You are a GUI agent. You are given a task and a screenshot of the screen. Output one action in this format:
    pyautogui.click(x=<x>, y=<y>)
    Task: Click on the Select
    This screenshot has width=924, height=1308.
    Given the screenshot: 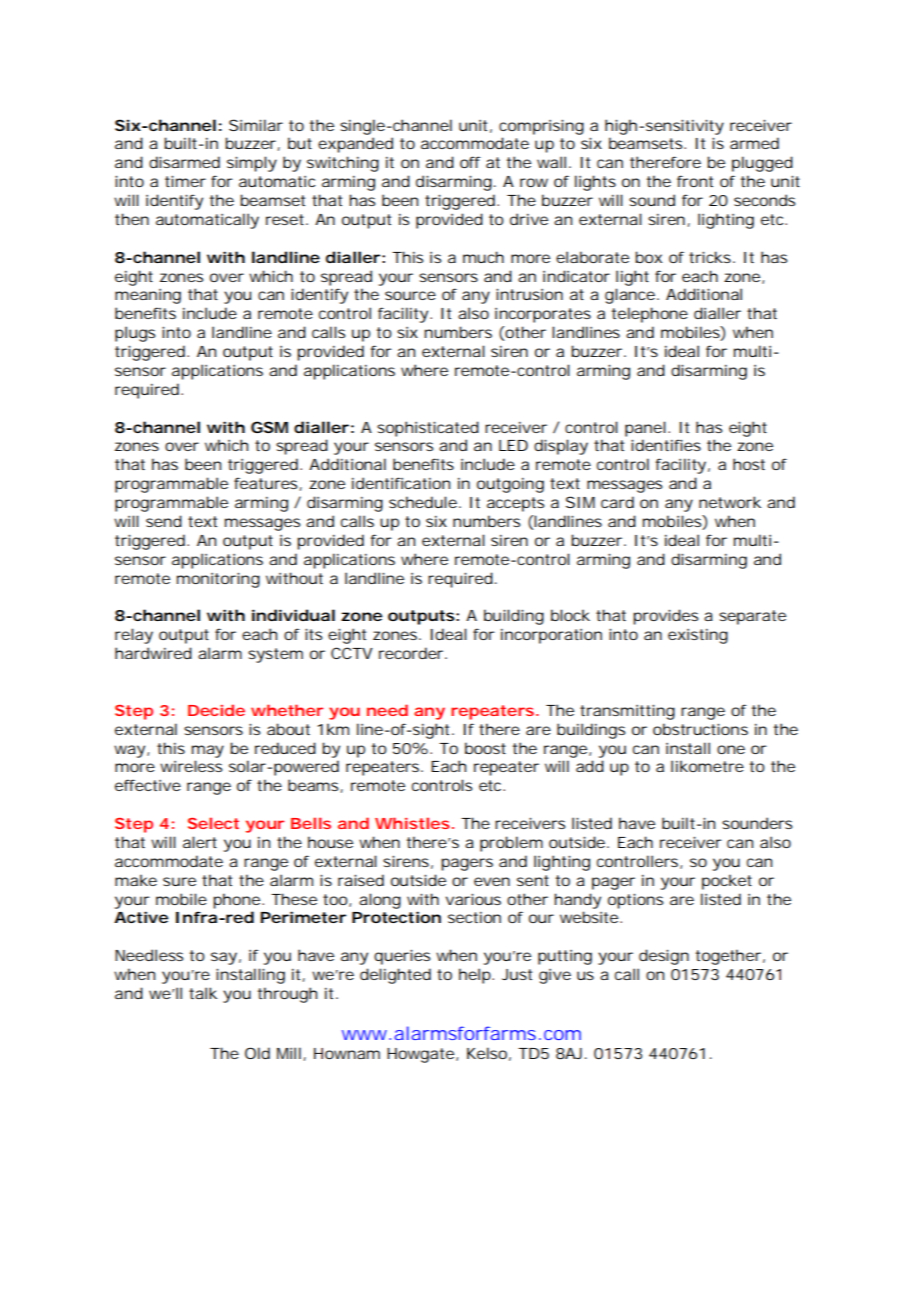 What is the action you would take?
    pyautogui.click(x=213, y=823)
